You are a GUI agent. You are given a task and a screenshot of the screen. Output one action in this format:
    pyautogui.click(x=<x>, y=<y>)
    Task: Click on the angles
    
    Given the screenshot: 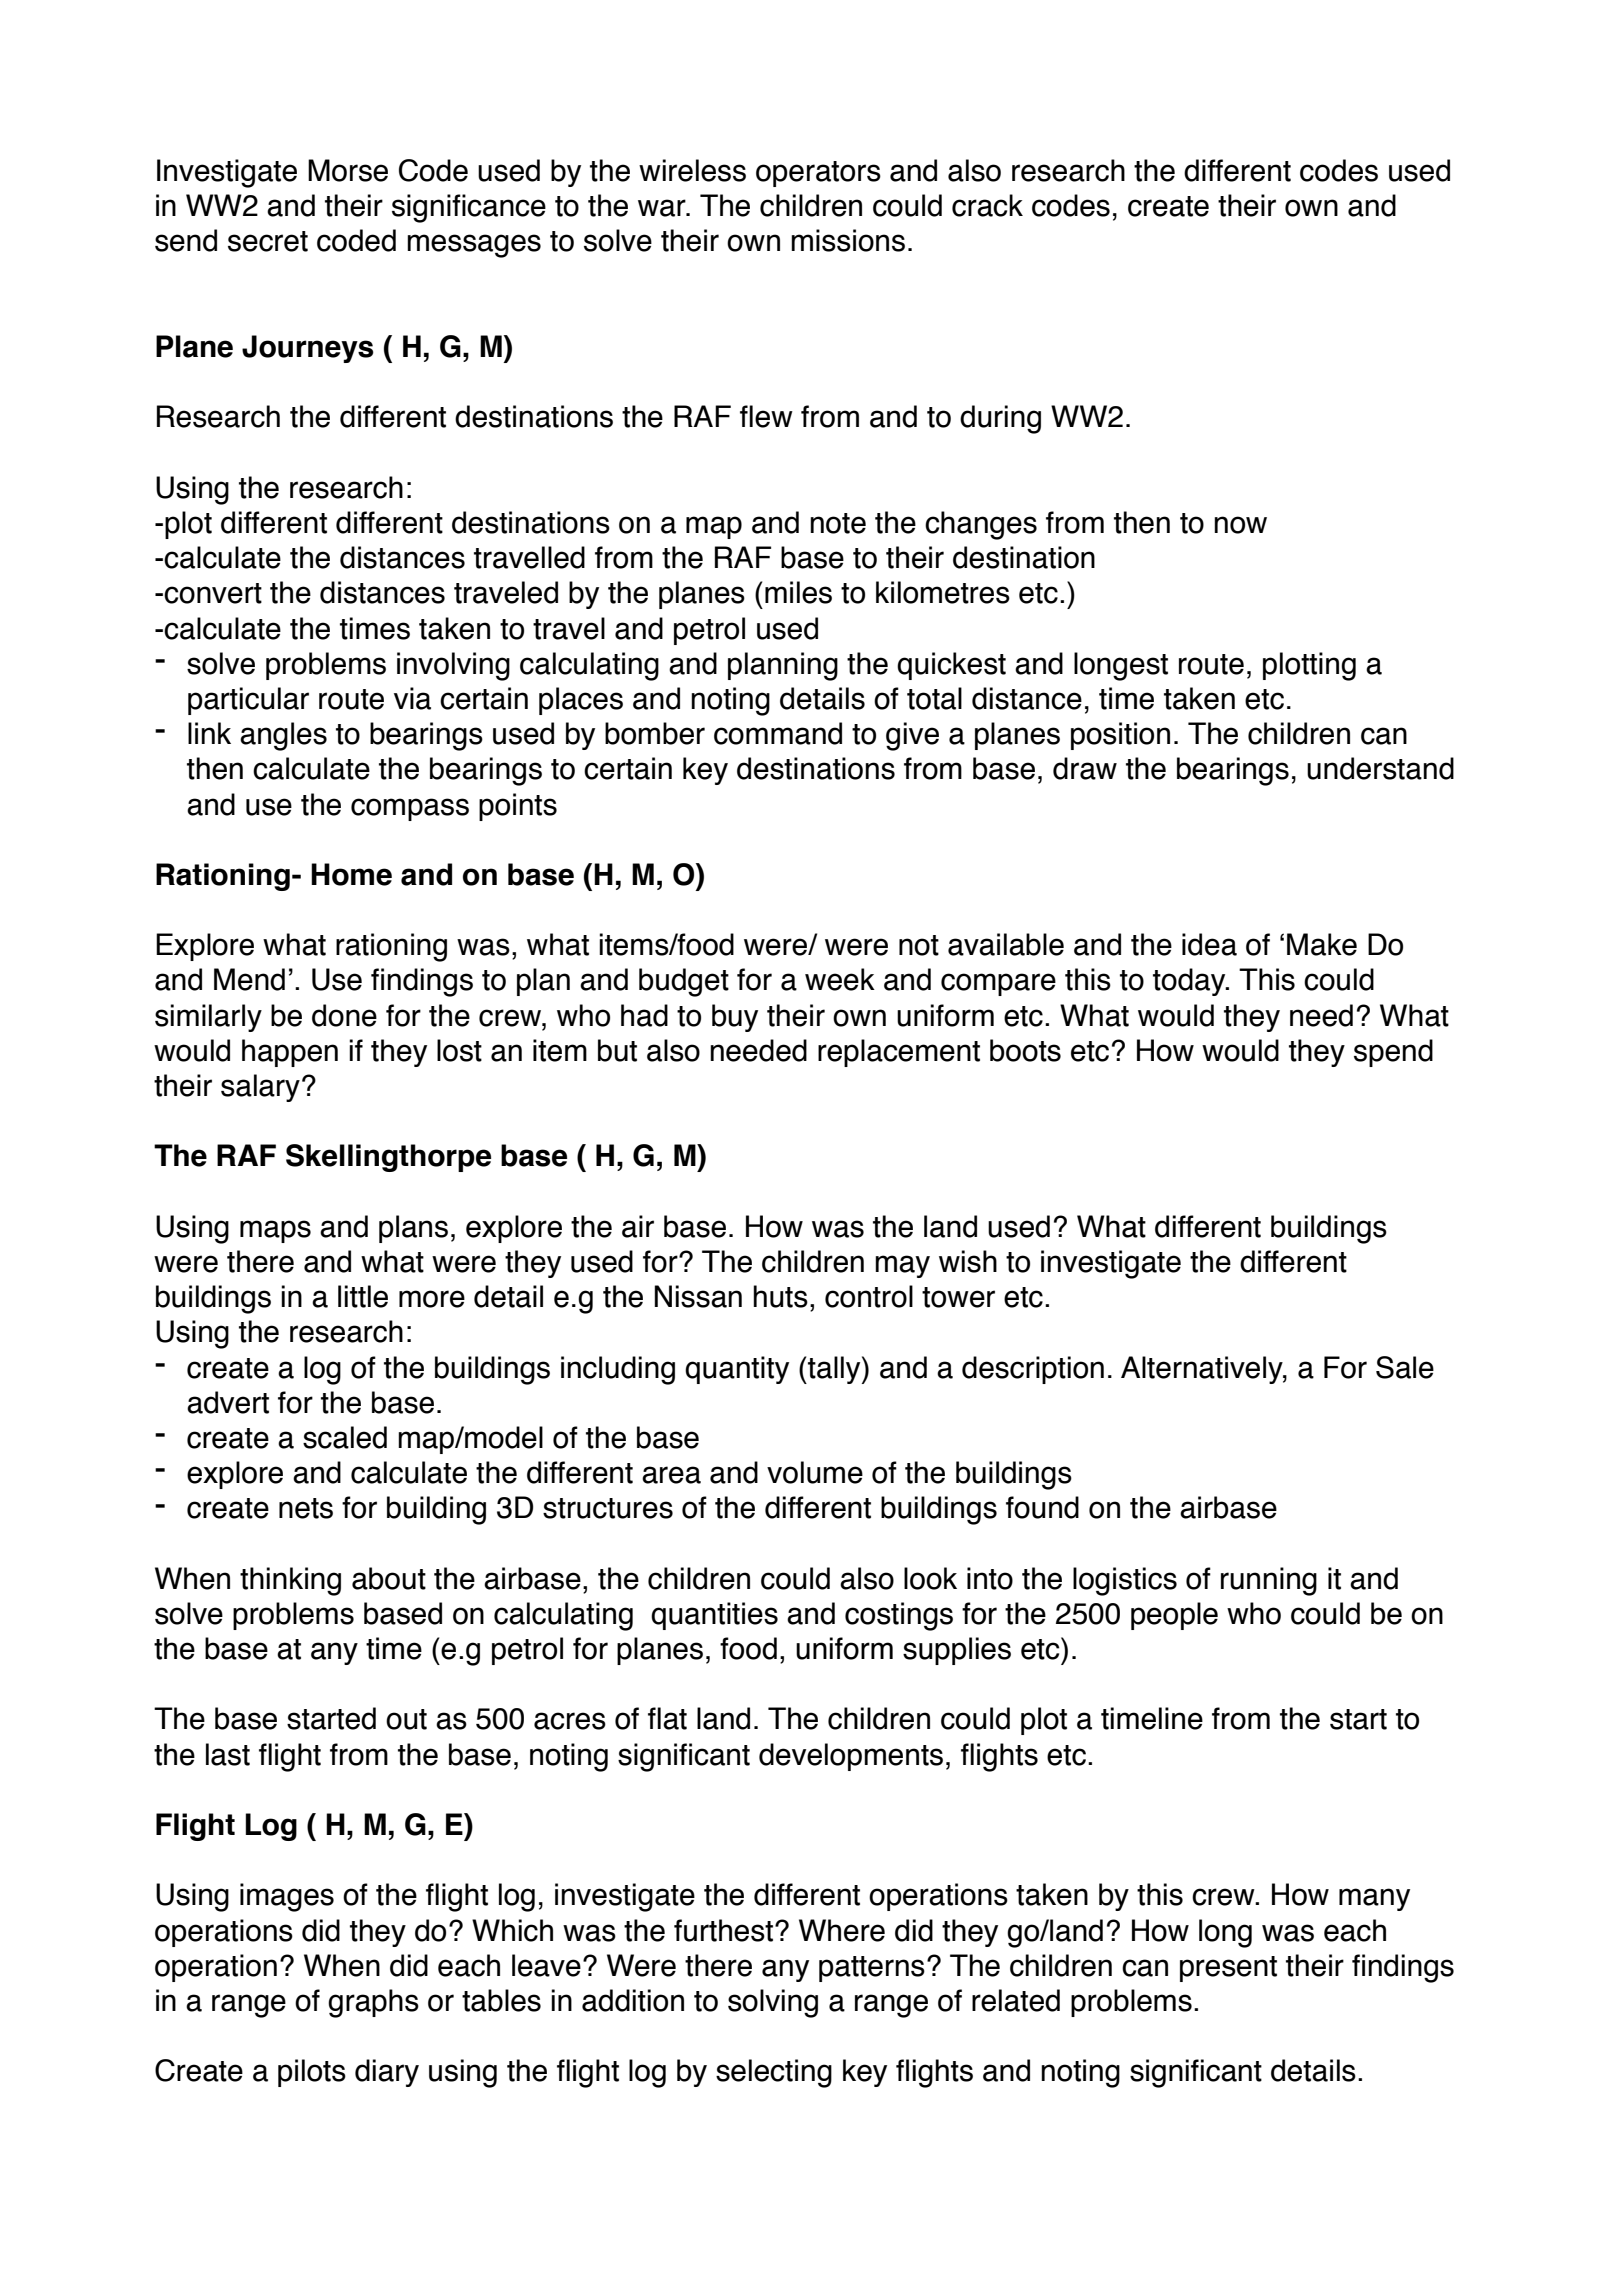 What is the action you would take?
    pyautogui.click(x=283, y=736)
